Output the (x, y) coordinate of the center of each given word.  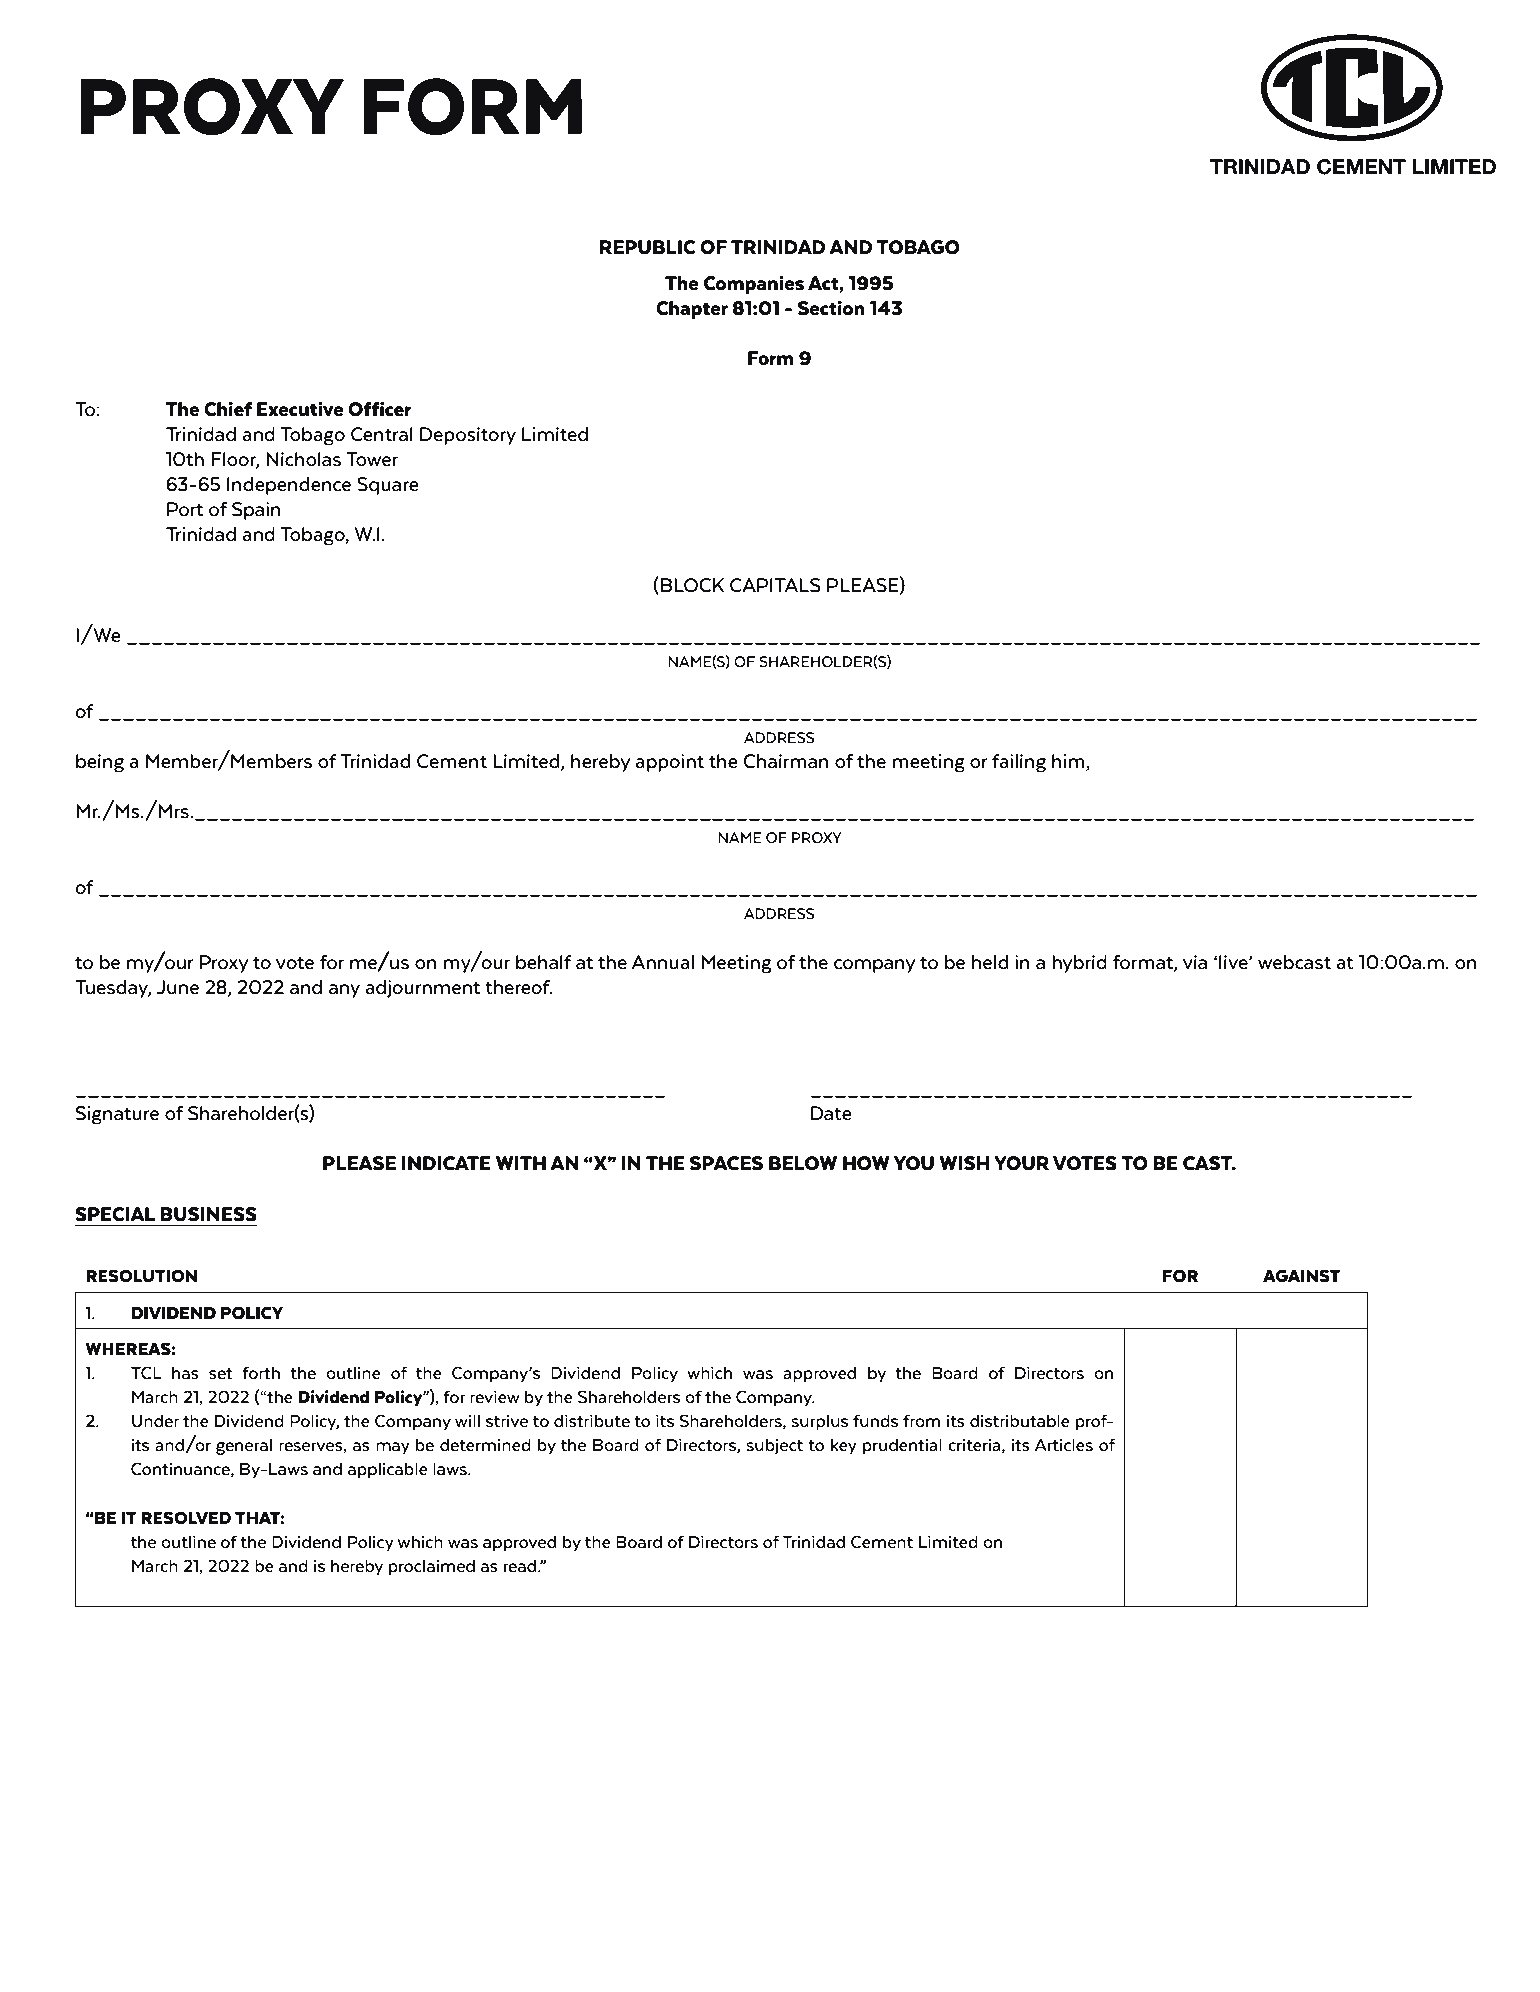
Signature (117, 1115)
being (100, 763)
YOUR (1021, 1163)
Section (831, 308)
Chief (228, 409)
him (1069, 762)
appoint (669, 763)
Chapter (692, 310)
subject (774, 1446)
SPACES (726, 1163)
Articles (1064, 1445)
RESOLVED (186, 1518)
